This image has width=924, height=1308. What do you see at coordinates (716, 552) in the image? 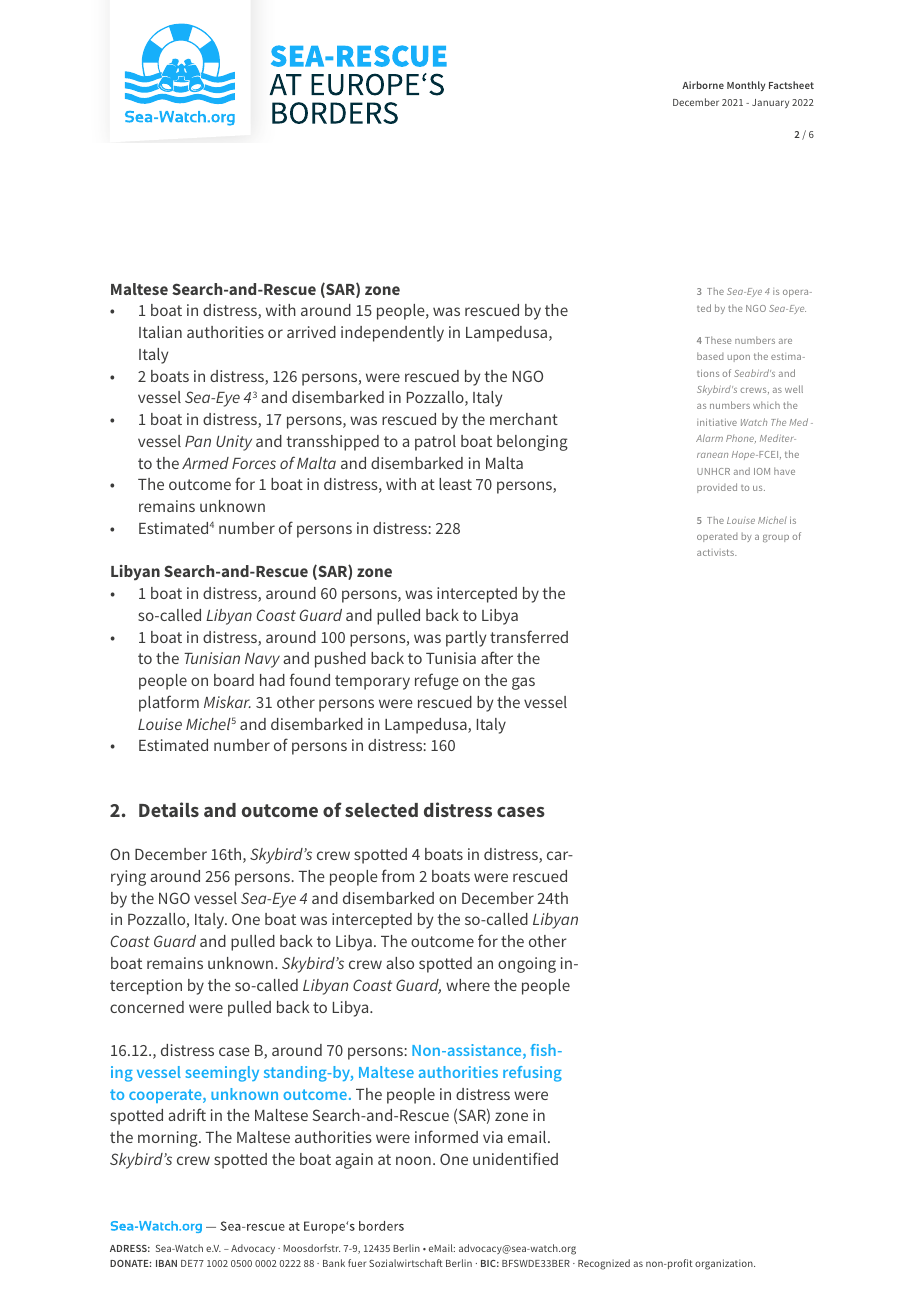
I see `activists` at bounding box center [716, 552].
